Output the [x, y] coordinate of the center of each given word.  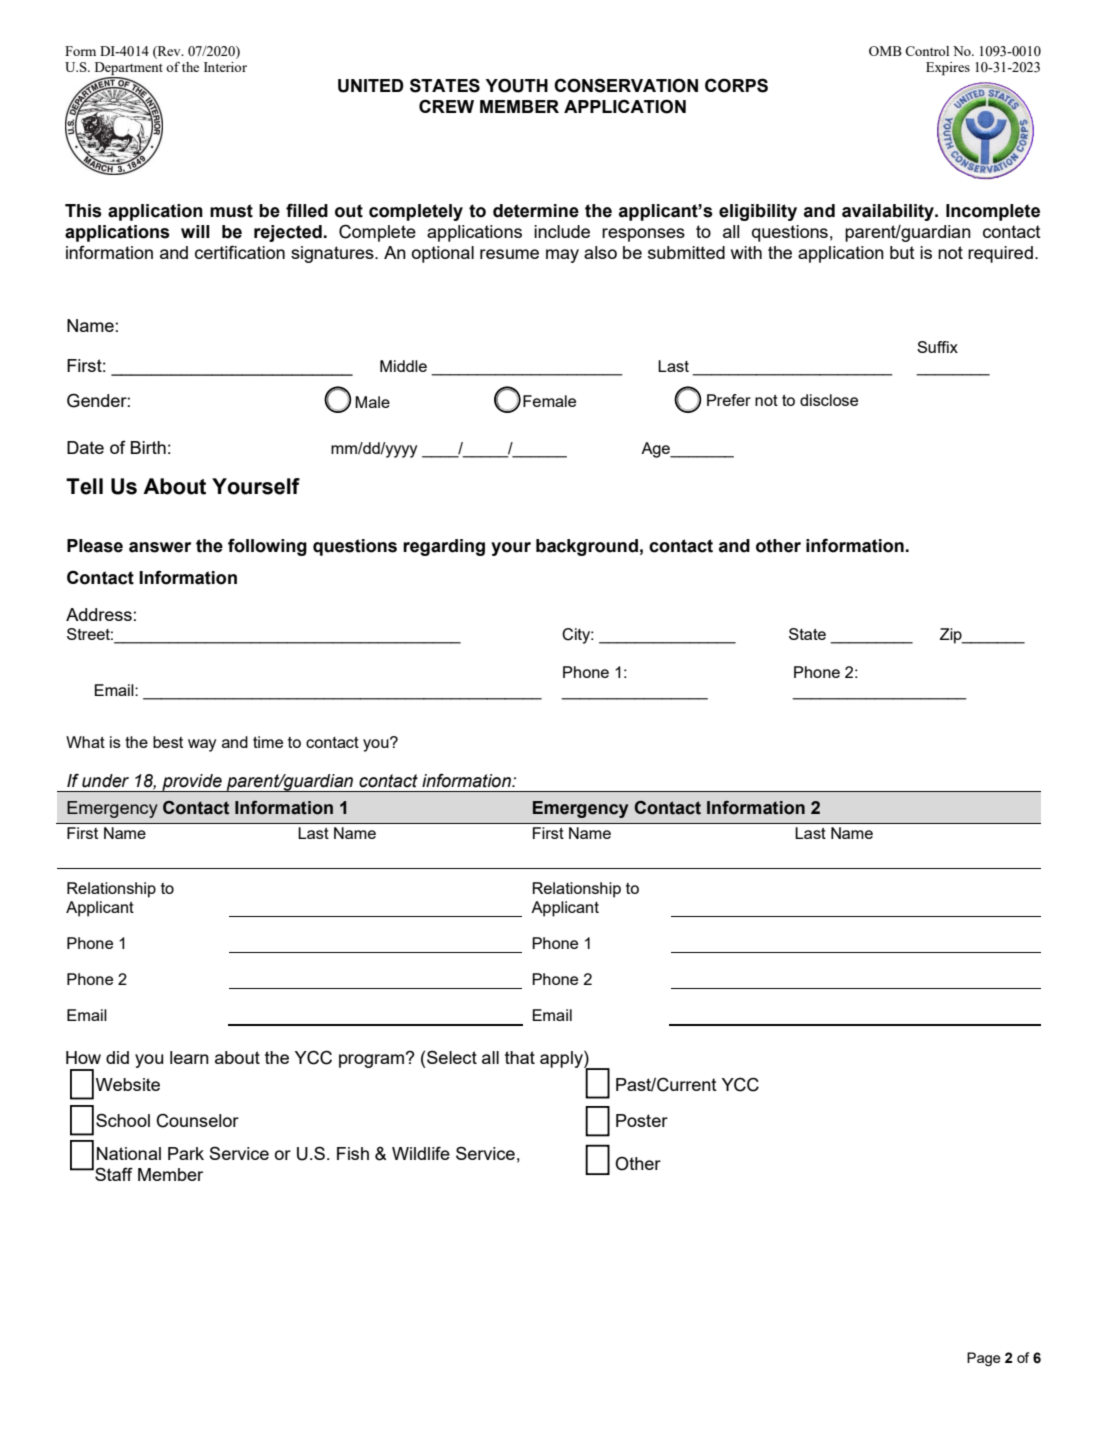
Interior [225, 67]
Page [984, 1359]
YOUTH [516, 85]
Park [186, 1153]
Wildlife [421, 1153]
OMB [885, 51]
